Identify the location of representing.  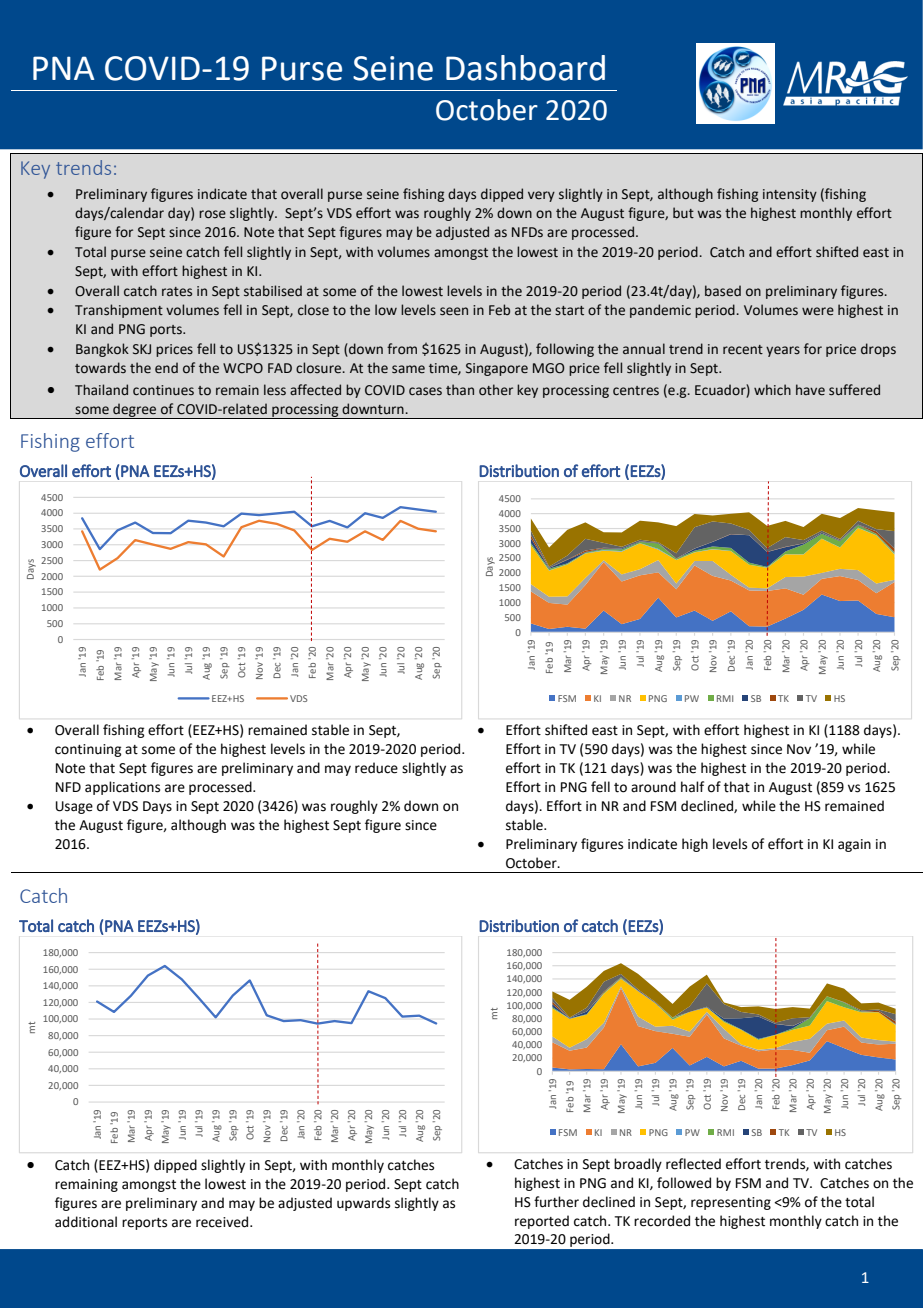
(731, 1203).
